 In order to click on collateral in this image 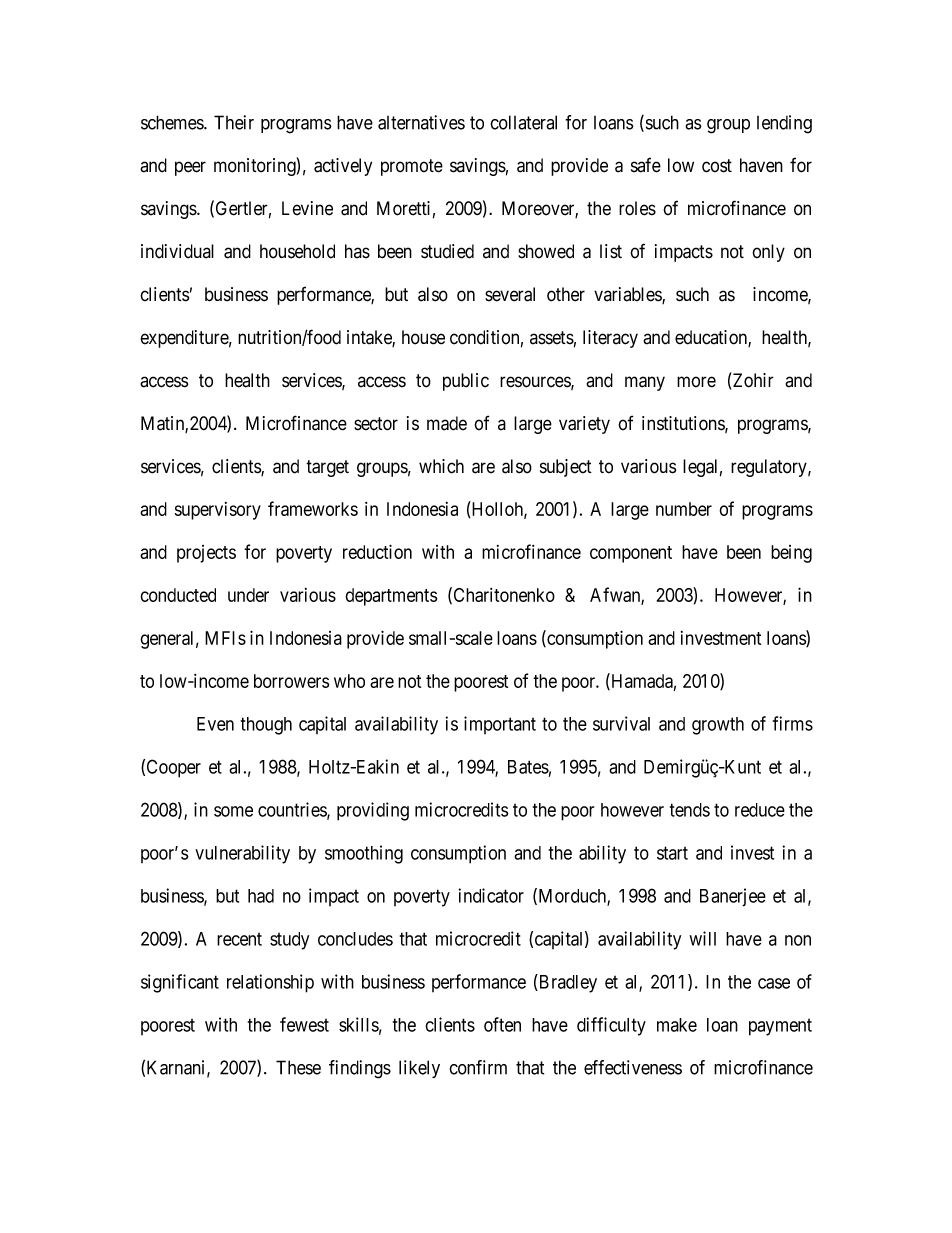, I will do `click(523, 122)`.
